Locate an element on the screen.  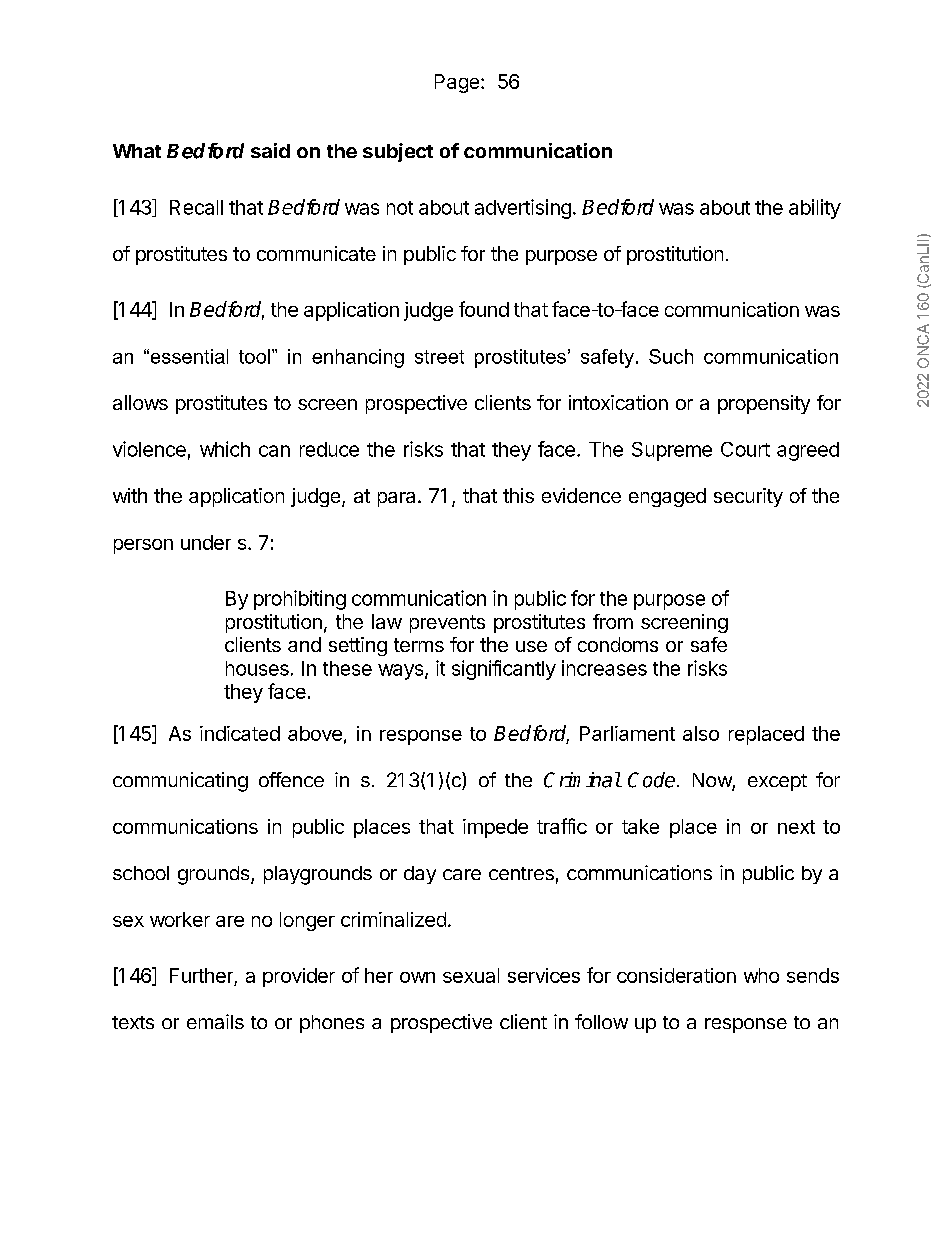
sexual is located at coordinates (471, 975).
